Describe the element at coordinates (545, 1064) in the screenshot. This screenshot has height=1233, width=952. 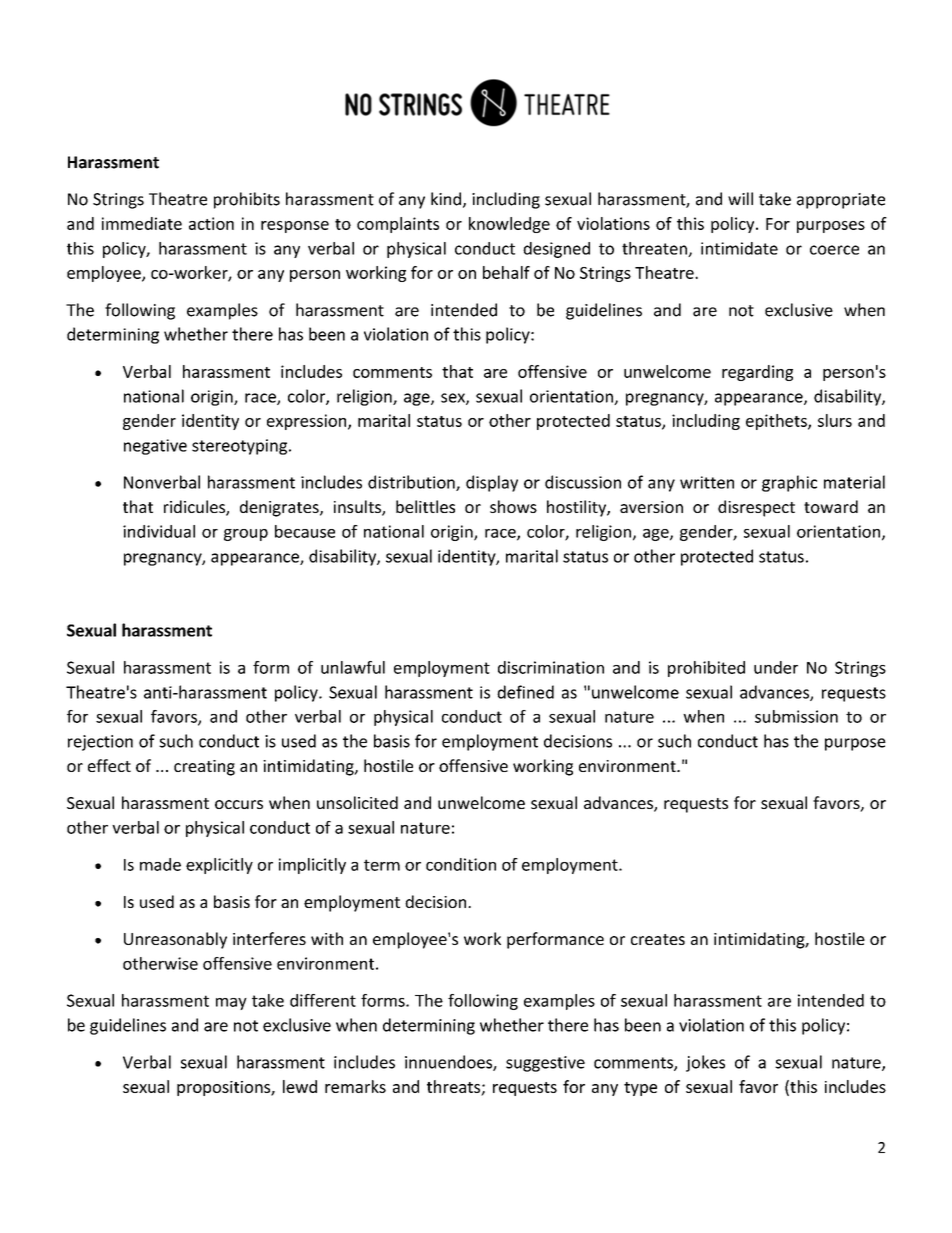
I see `suggestive` at that location.
